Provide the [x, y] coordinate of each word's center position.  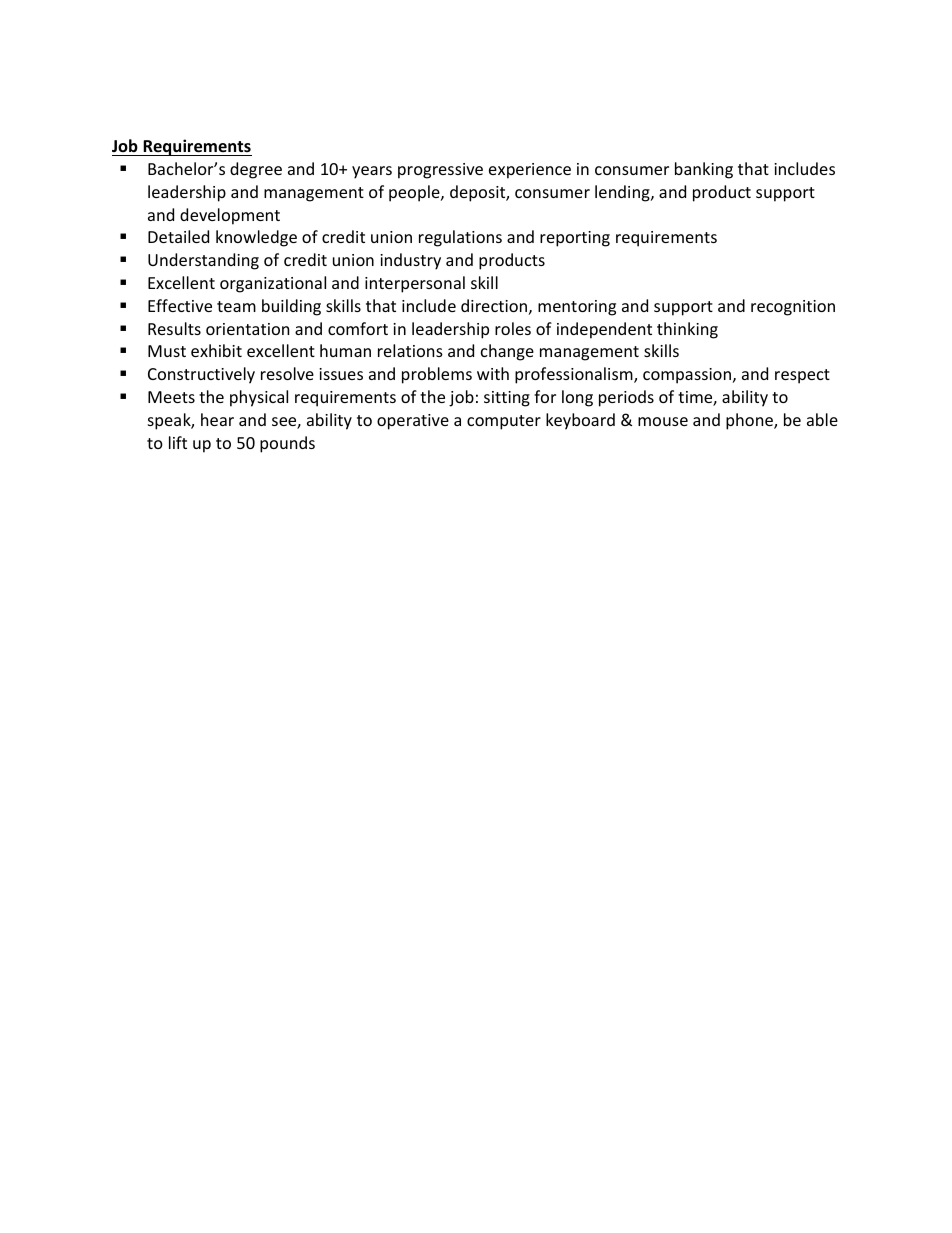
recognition [793, 308]
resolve [287, 373]
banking [704, 170]
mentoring [577, 308]
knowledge [256, 238]
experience [530, 171]
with [493, 373]
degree [256, 170]
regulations [460, 238]
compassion [687, 376]
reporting [575, 239]
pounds [287, 444]
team [236, 306]
